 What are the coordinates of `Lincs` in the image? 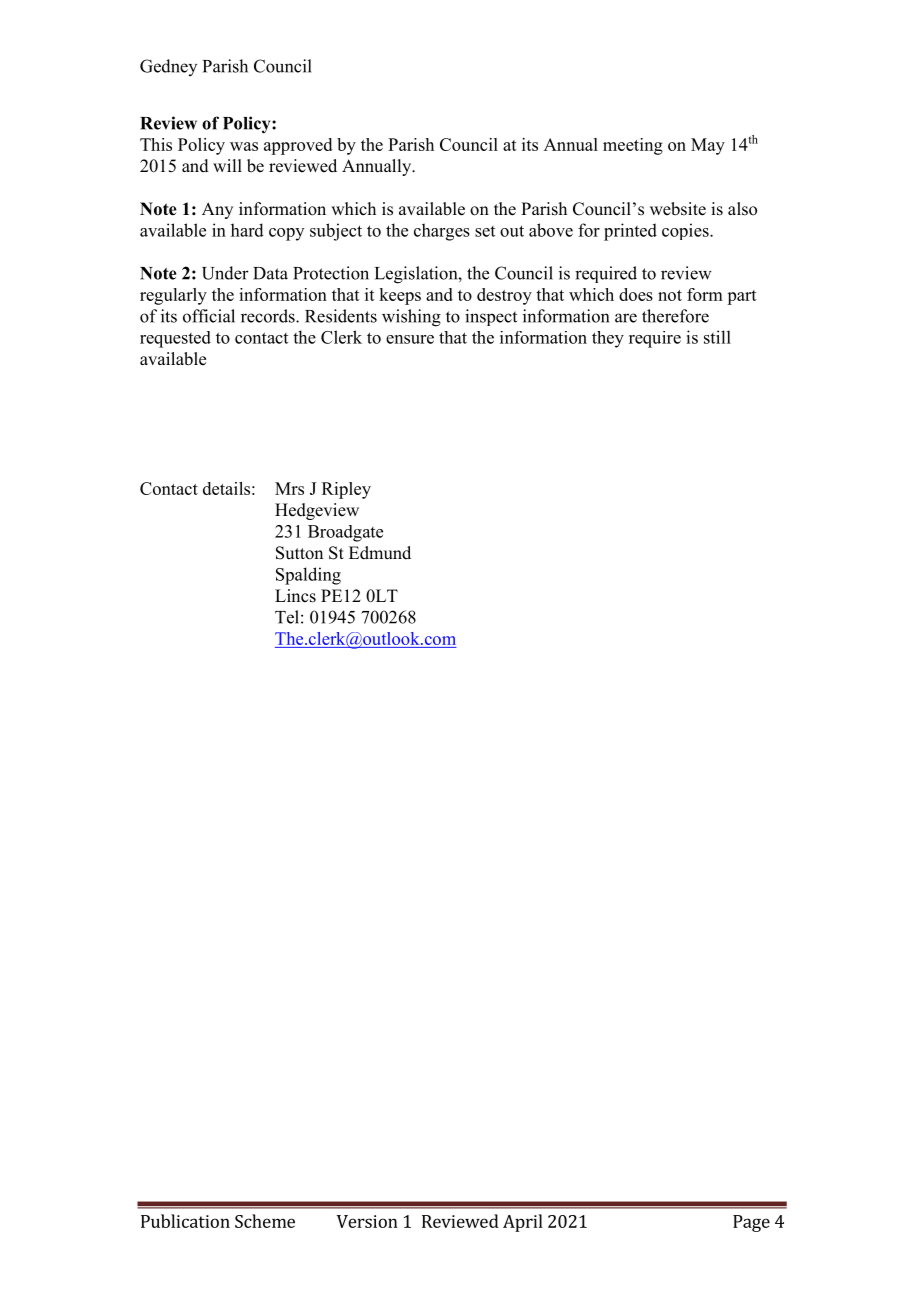 It's located at (295, 596).
